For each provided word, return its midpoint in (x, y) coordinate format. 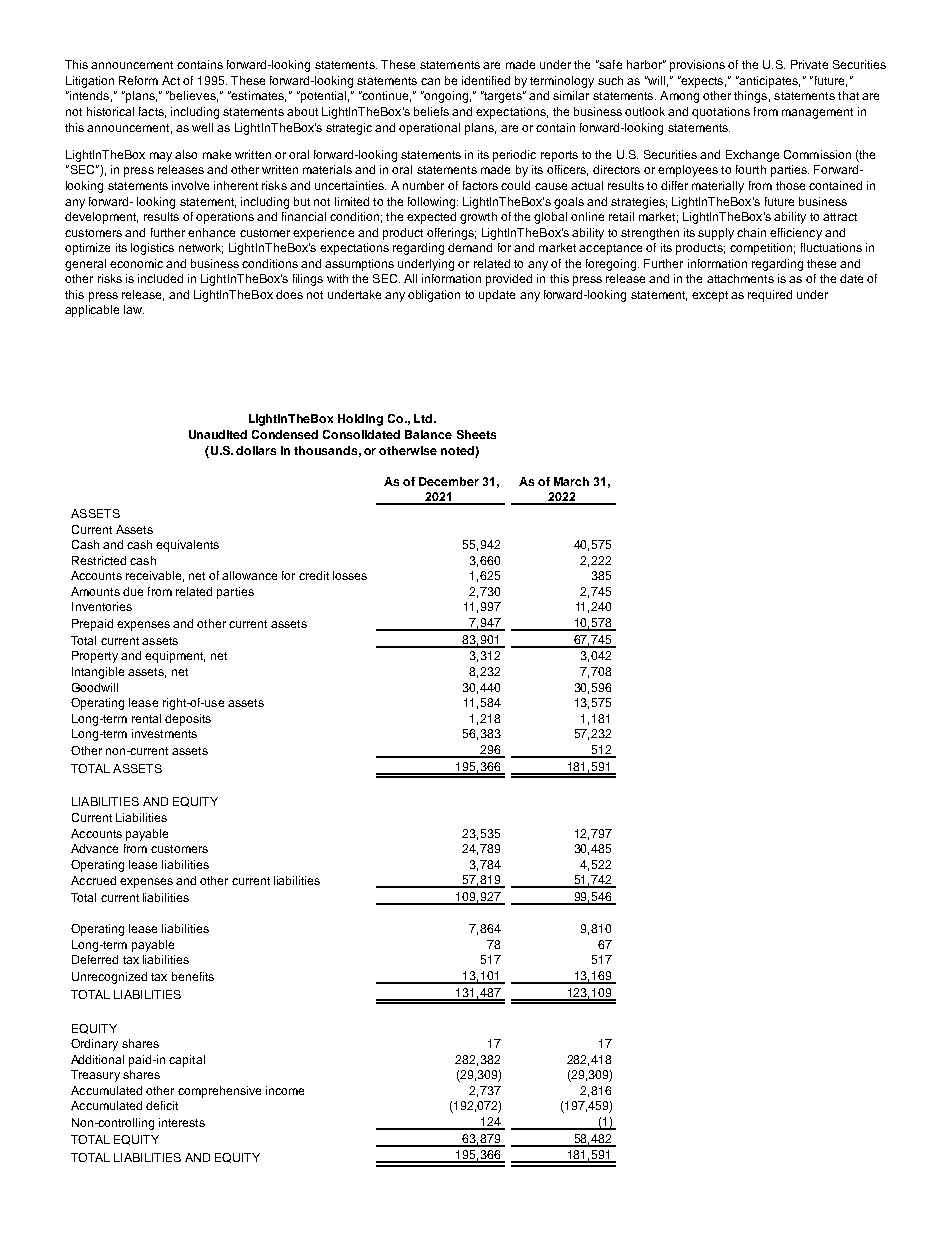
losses (350, 575)
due (133, 591)
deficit (162, 1105)
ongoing (445, 97)
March (571, 481)
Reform (138, 80)
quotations (721, 113)
